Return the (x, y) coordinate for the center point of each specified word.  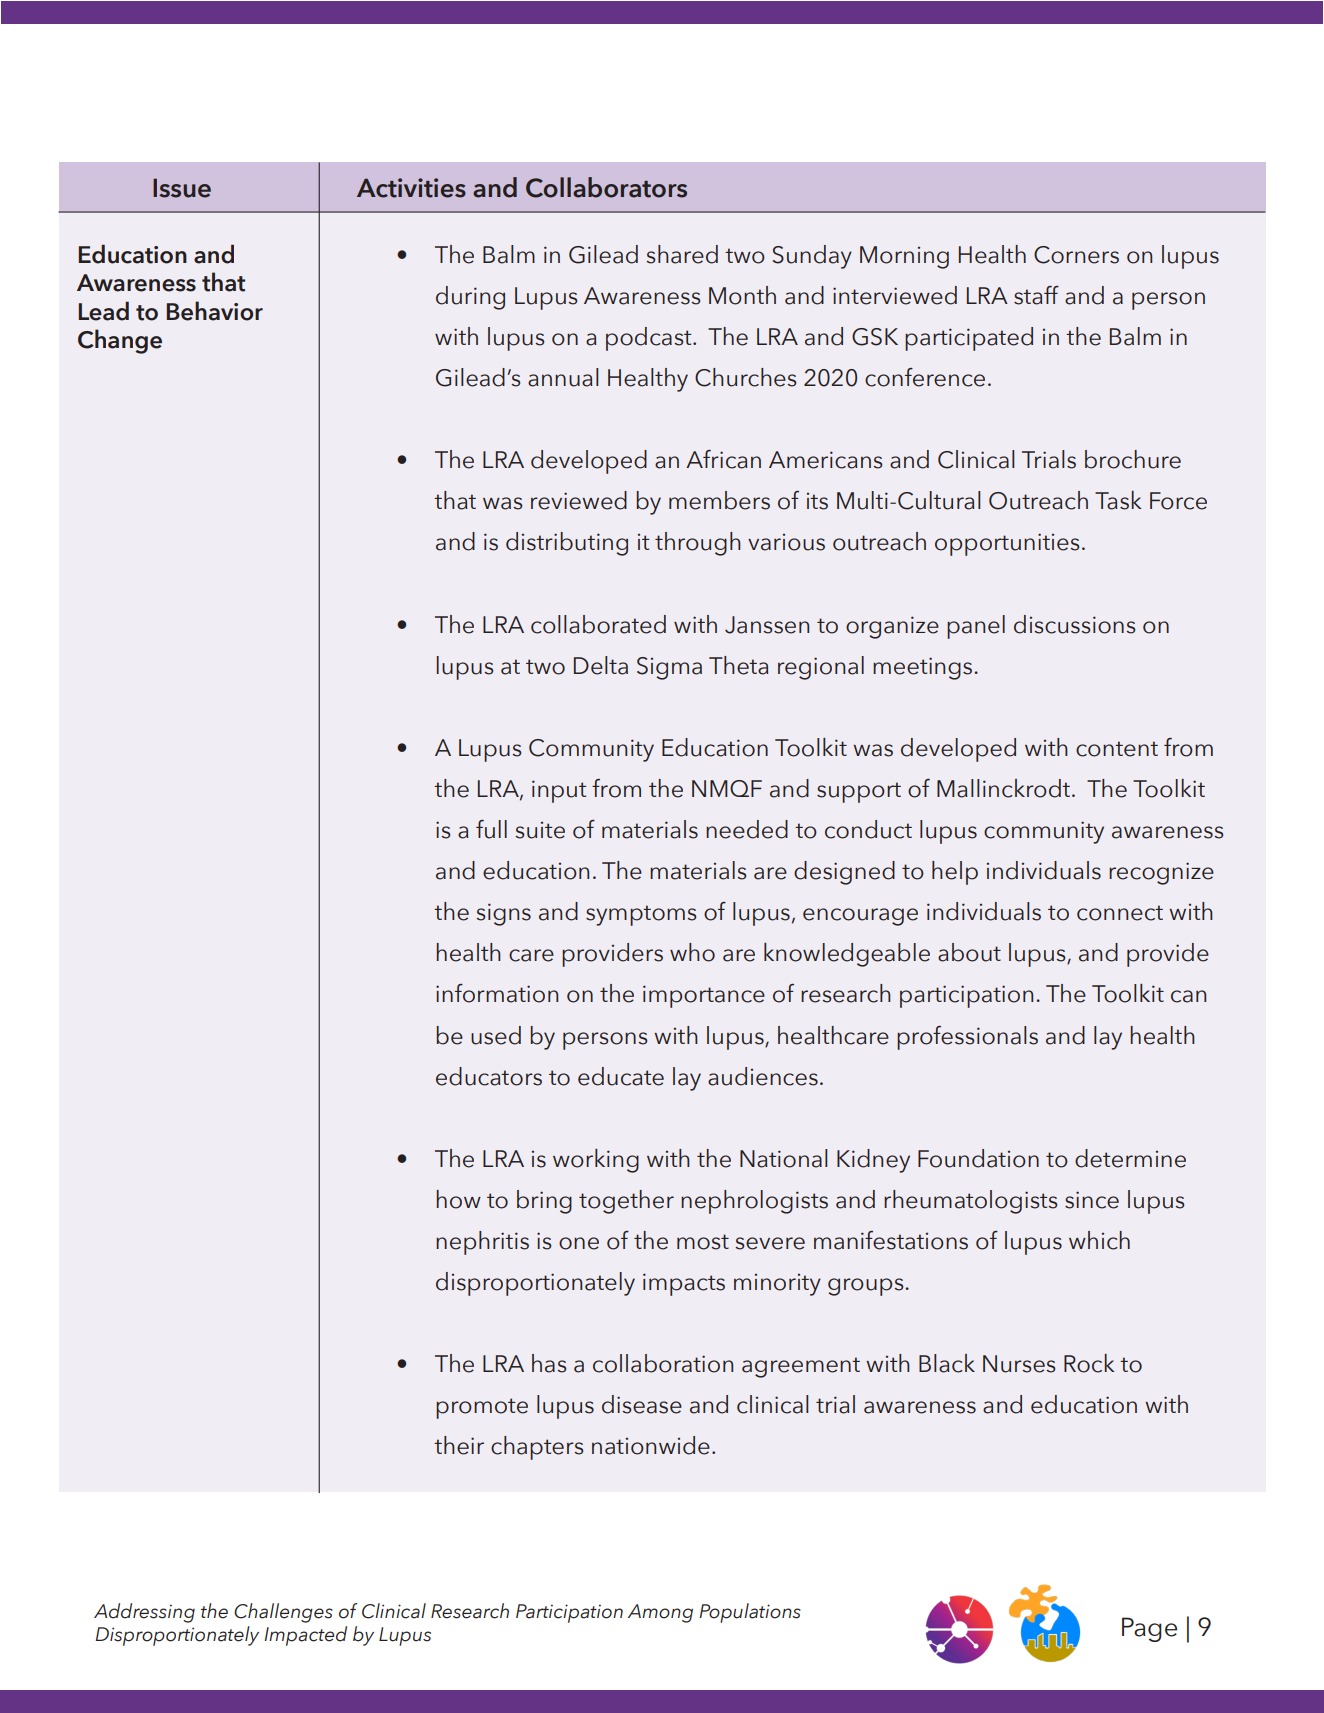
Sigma (669, 668)
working (596, 1161)
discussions (1075, 624)
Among (660, 1613)
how (458, 1199)
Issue (182, 188)
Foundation (978, 1158)
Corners (1076, 255)
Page (1149, 1629)
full (491, 829)
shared (682, 254)
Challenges (283, 1613)
